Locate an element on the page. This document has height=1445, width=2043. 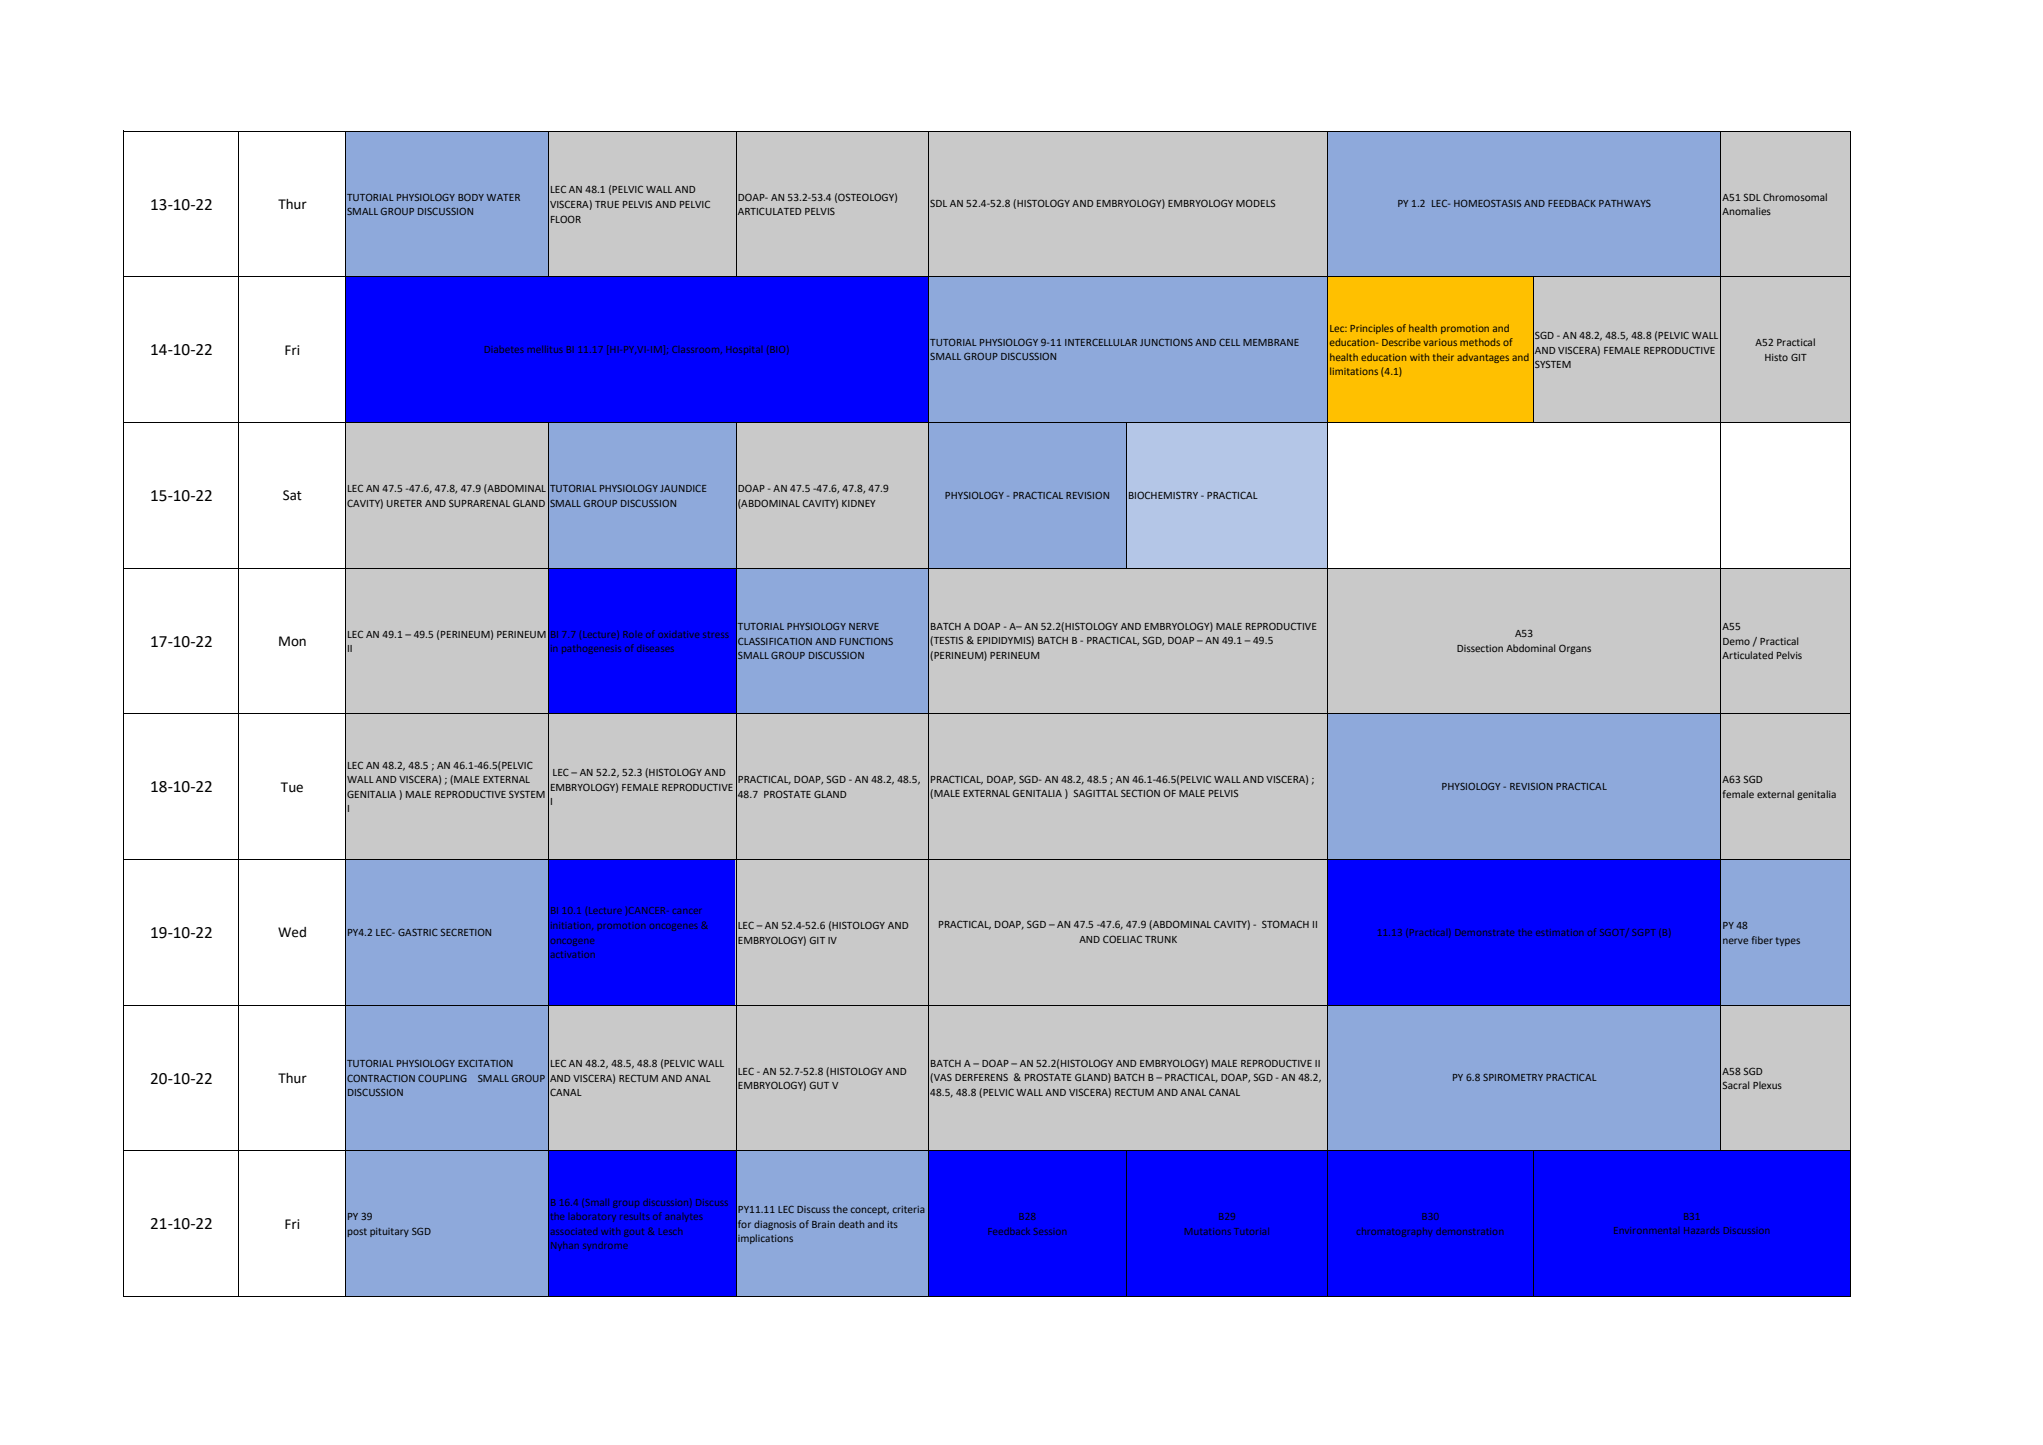
Environmental is located at coordinates (1645, 1230).
